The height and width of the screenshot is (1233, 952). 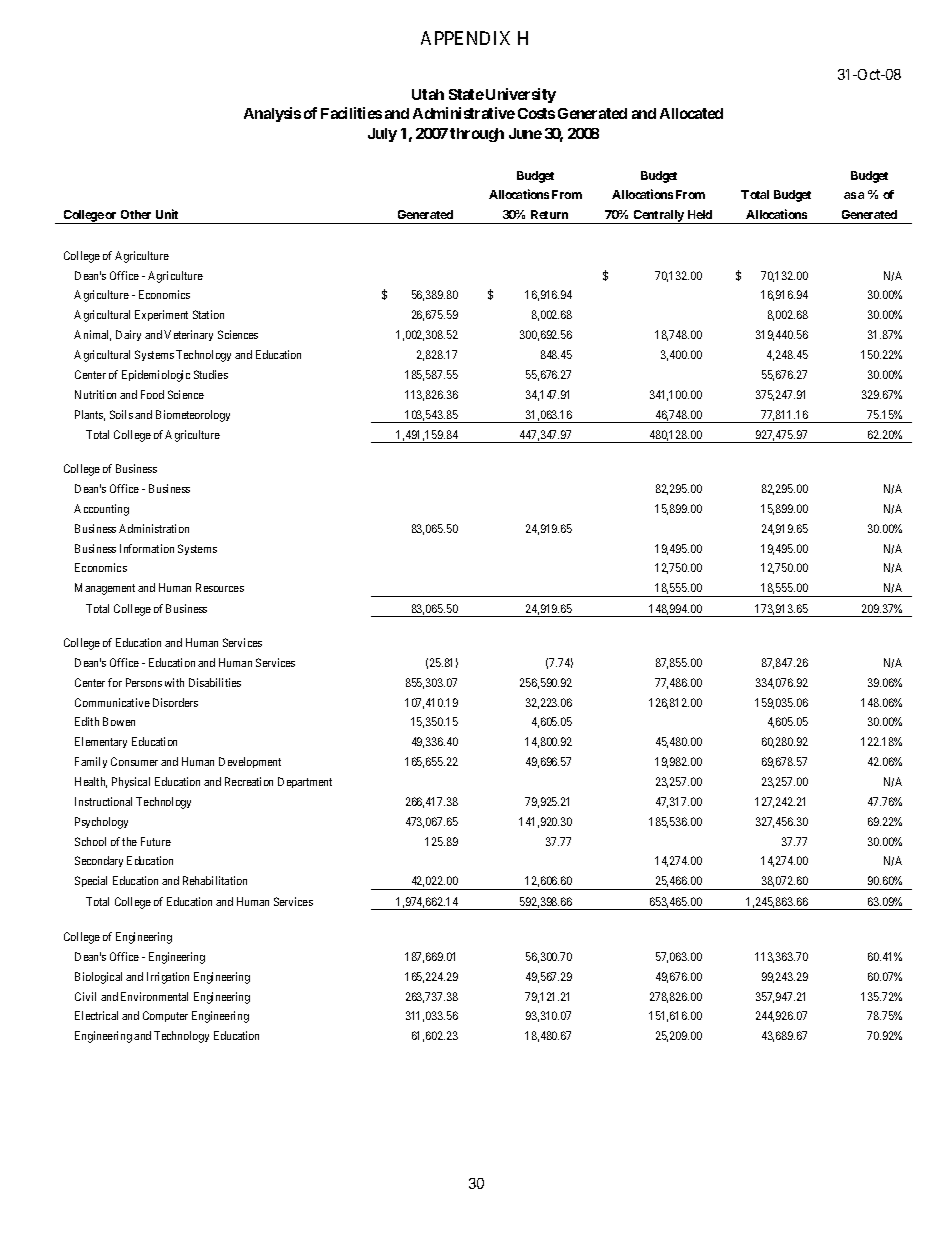 I want to click on Utah, so click(x=428, y=94).
